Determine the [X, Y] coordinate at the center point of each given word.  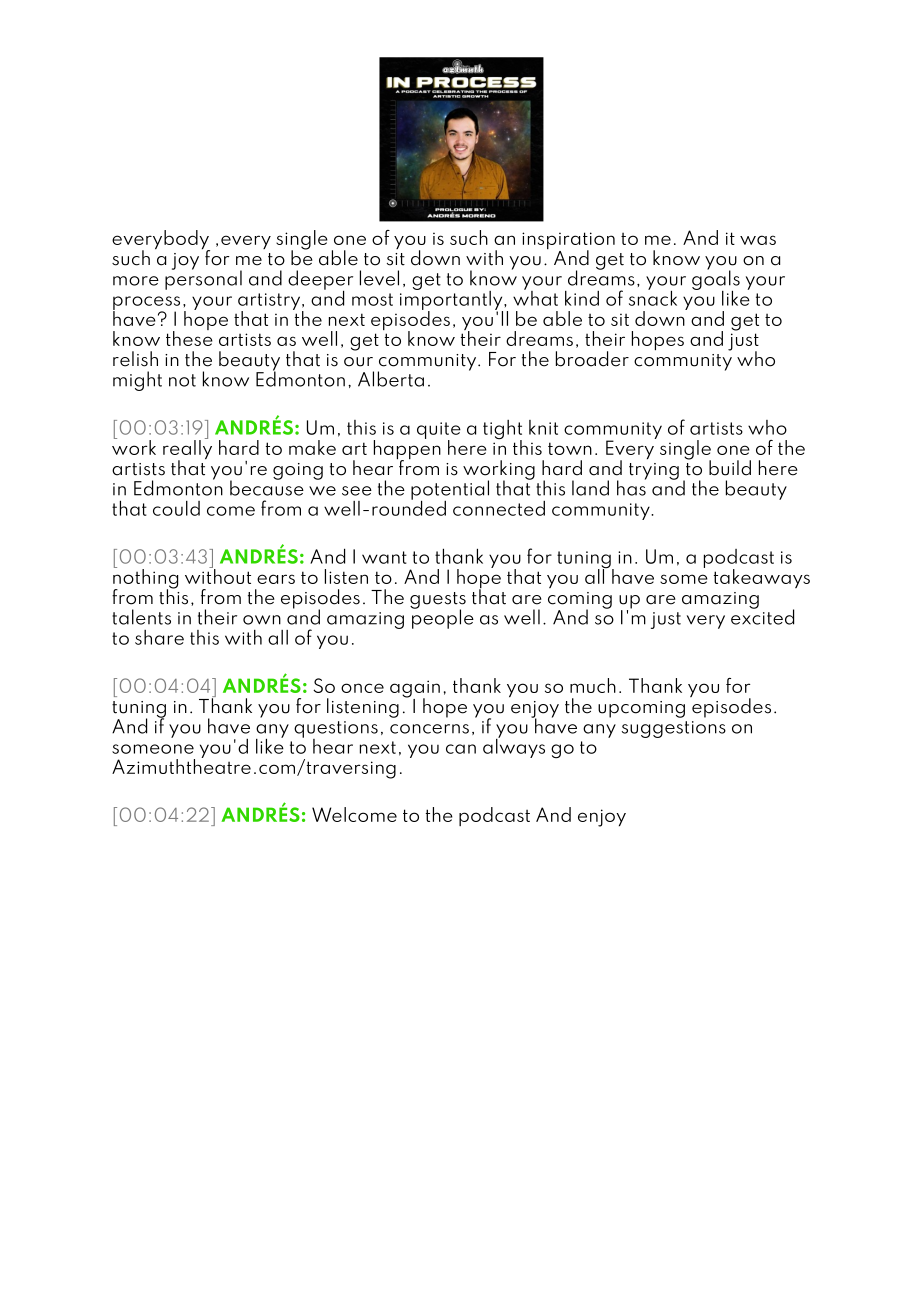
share [159, 637]
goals [716, 280]
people [442, 618]
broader [592, 359]
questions [336, 730]
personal [203, 279]
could [176, 508]
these [189, 337]
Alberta [391, 379]
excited [762, 616]
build [730, 468]
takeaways [762, 578]
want [384, 557]
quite [439, 431]
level [379, 278]
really [187, 449]
